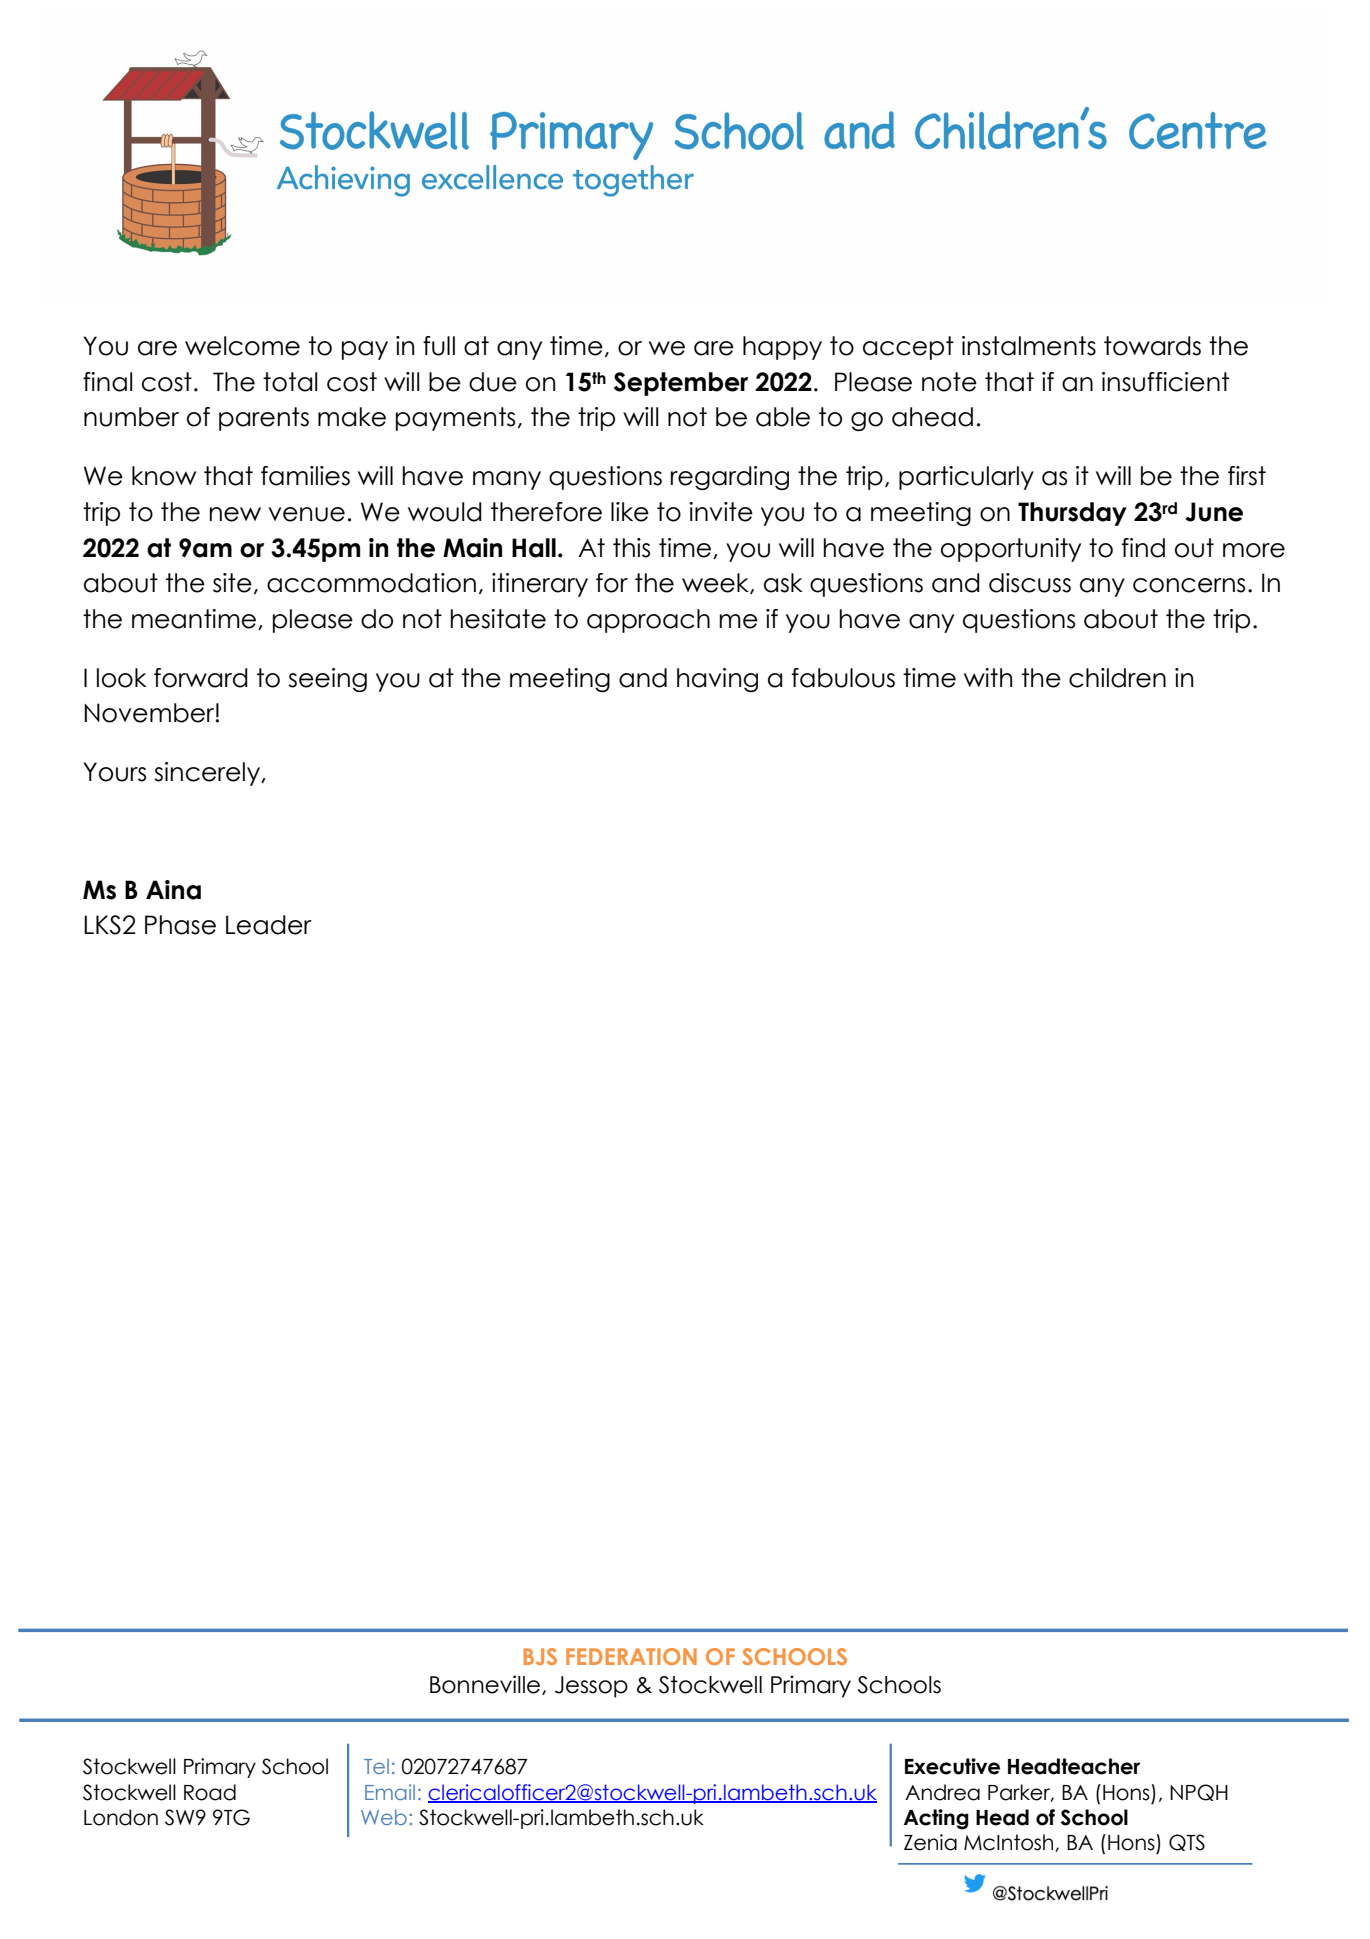 The width and height of the page is (1370, 1939). Describe the element at coordinates (631, 1656) in the page. I see `FEDERATION` at that location.
